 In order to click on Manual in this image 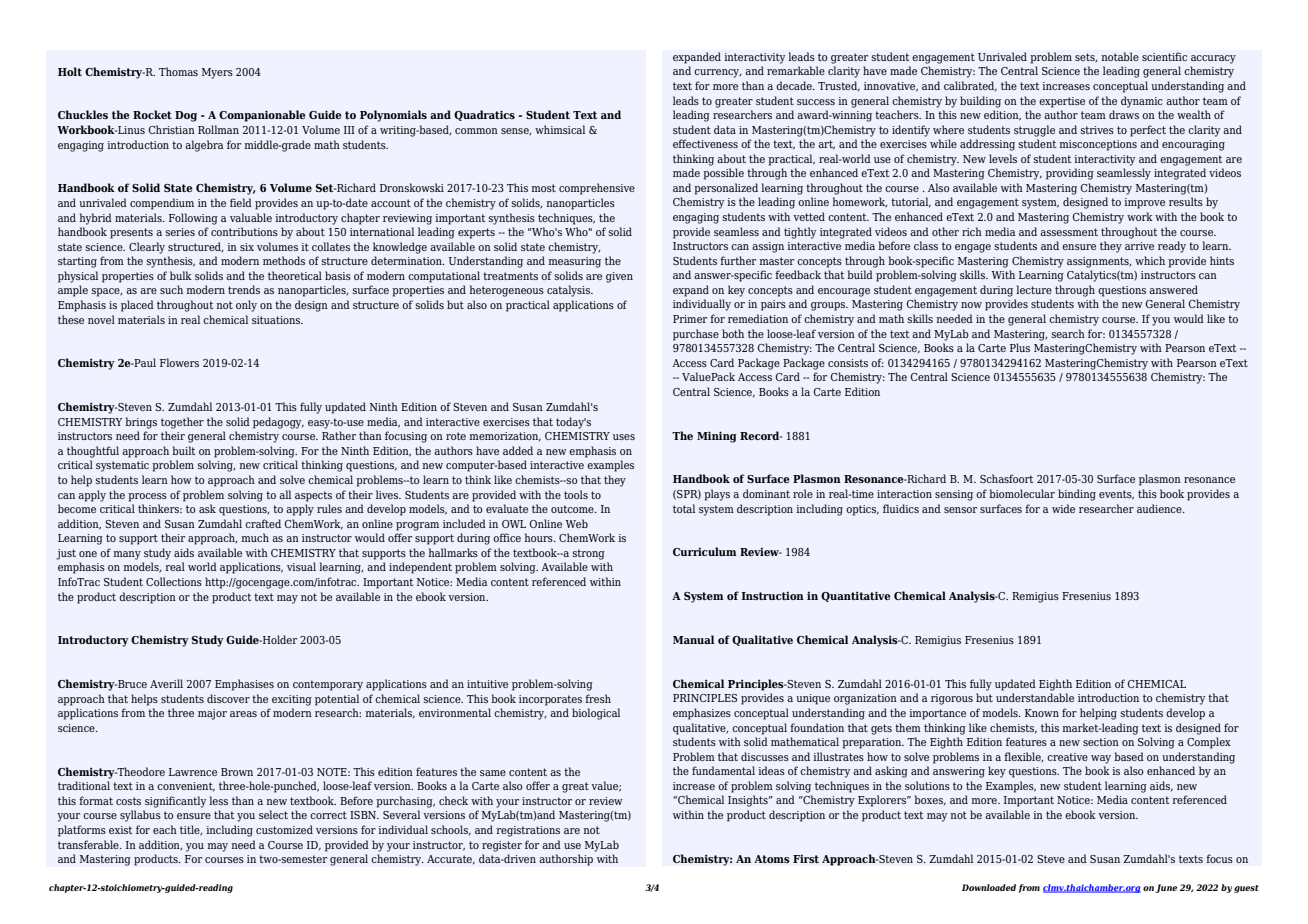, I will do `click(693, 639)`.
